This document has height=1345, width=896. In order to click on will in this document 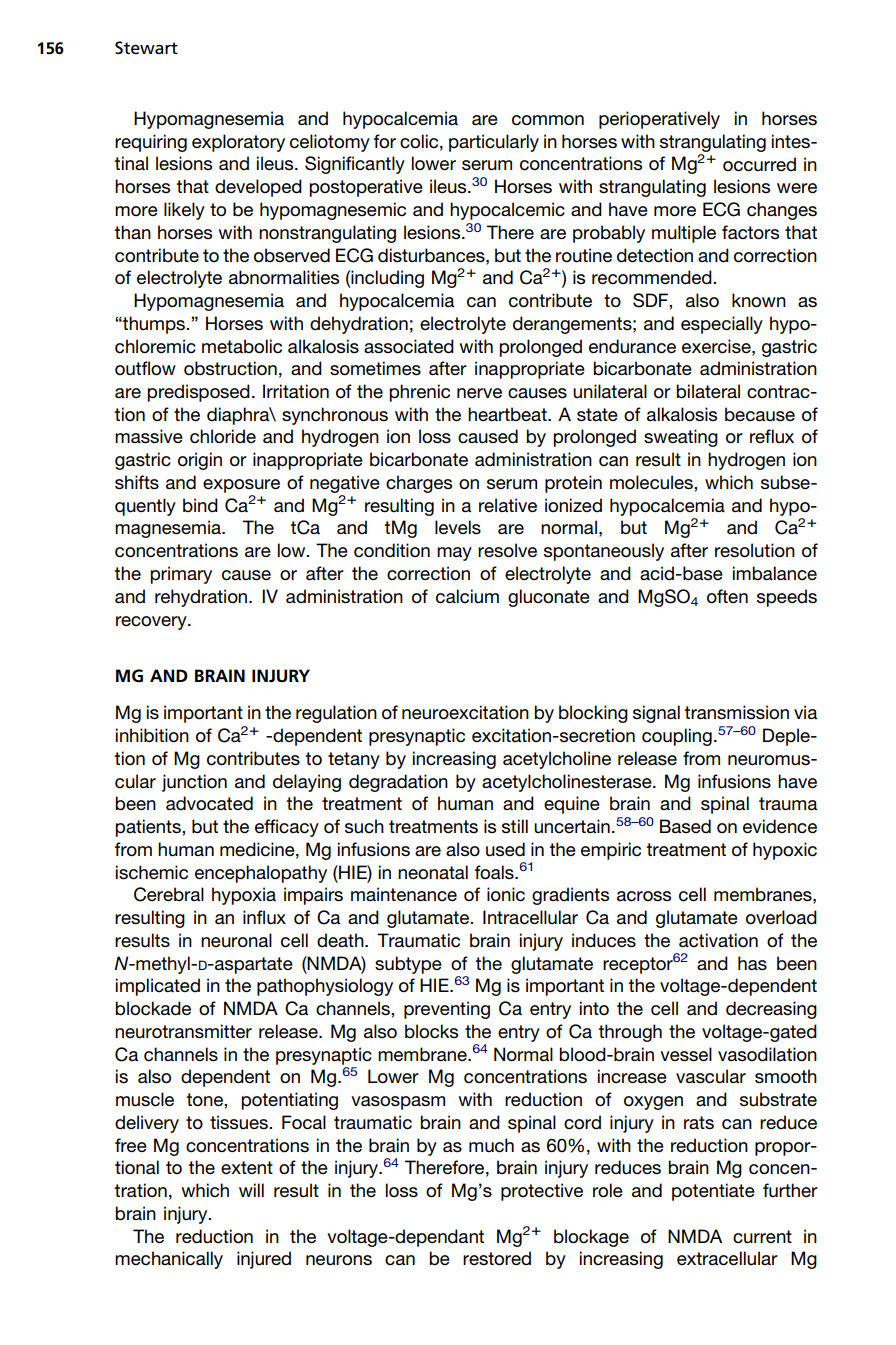, I will do `click(251, 1190)`.
